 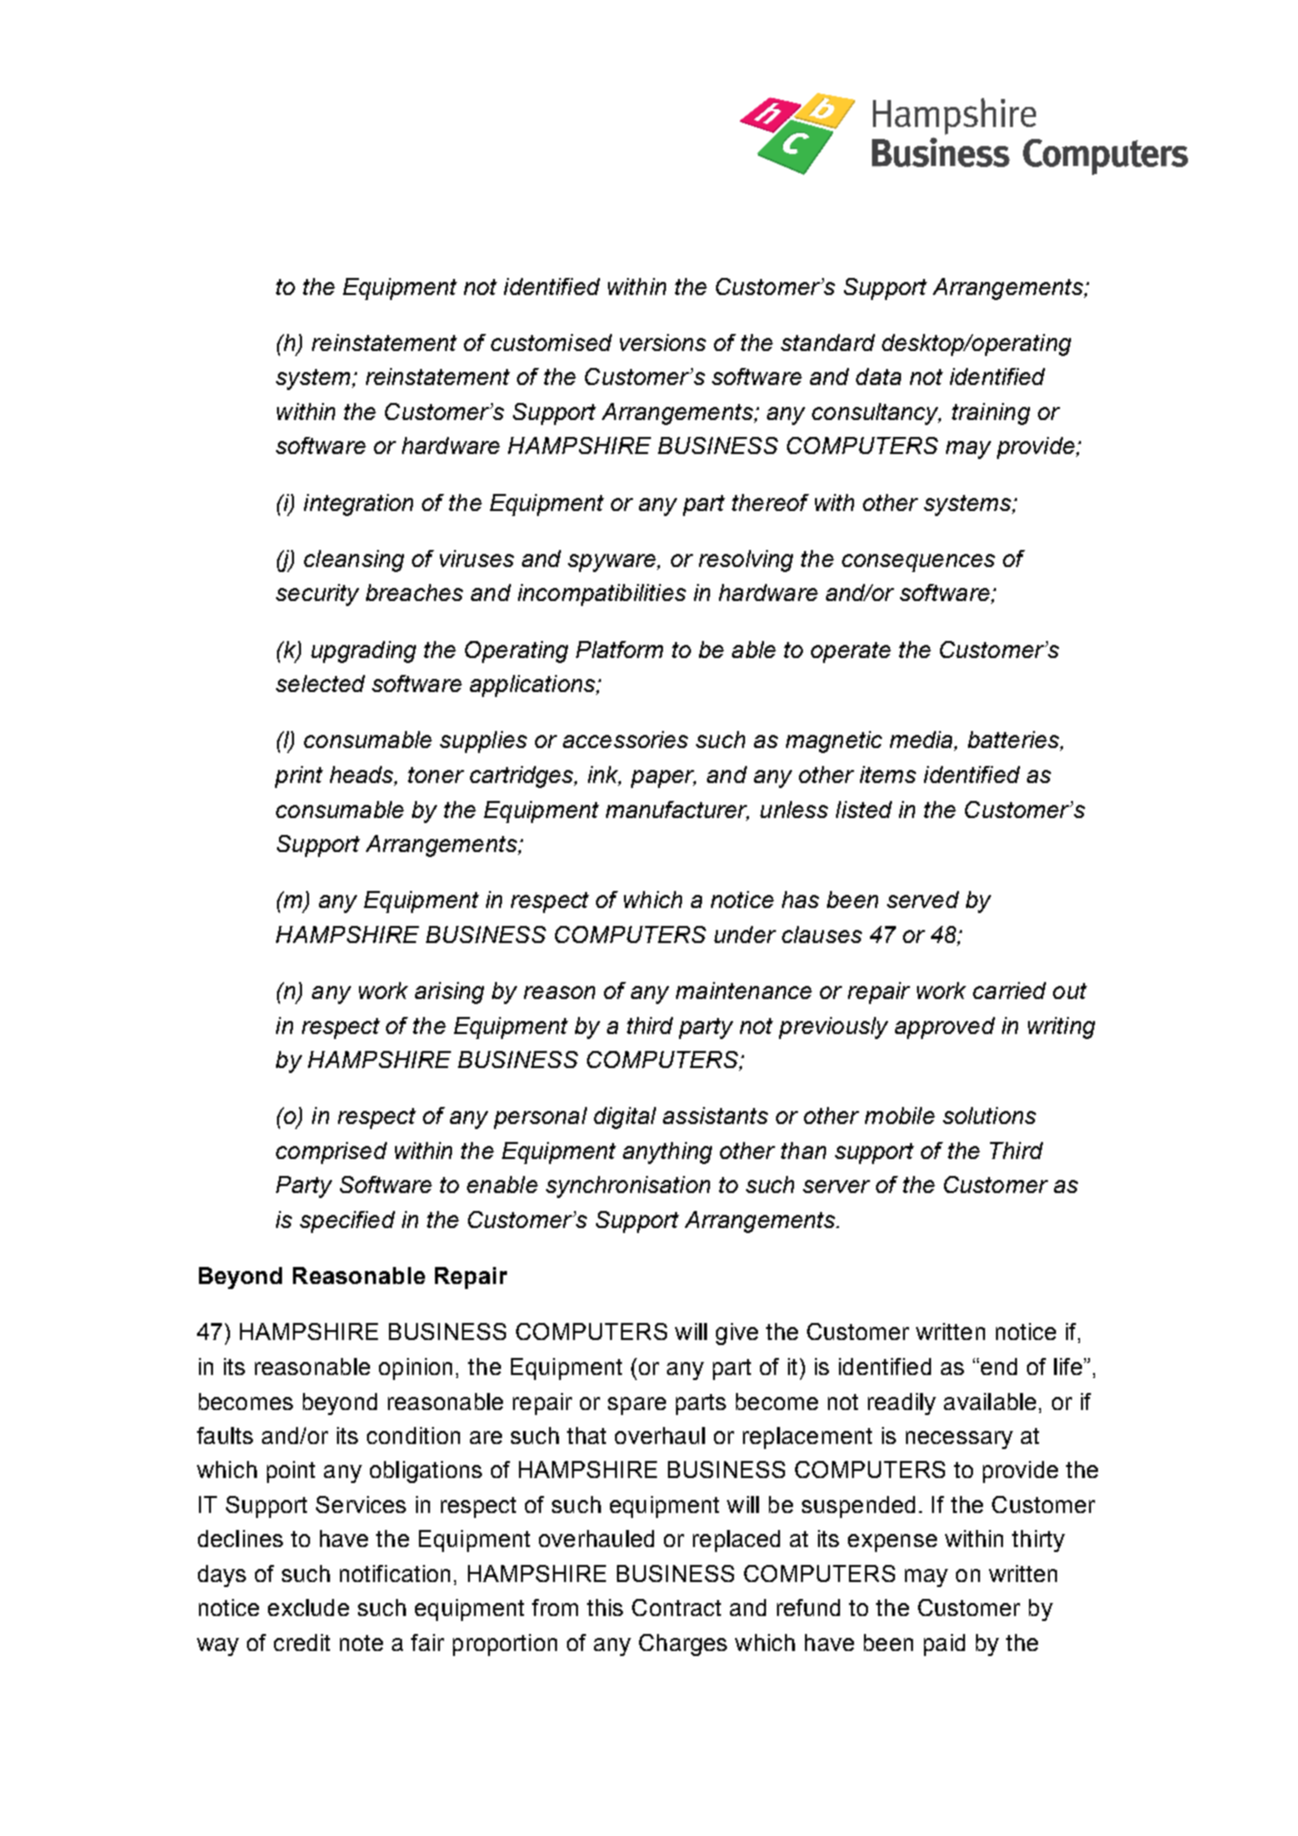 What do you see at coordinates (308, 1607) in the page?
I see `exclude` at bounding box center [308, 1607].
